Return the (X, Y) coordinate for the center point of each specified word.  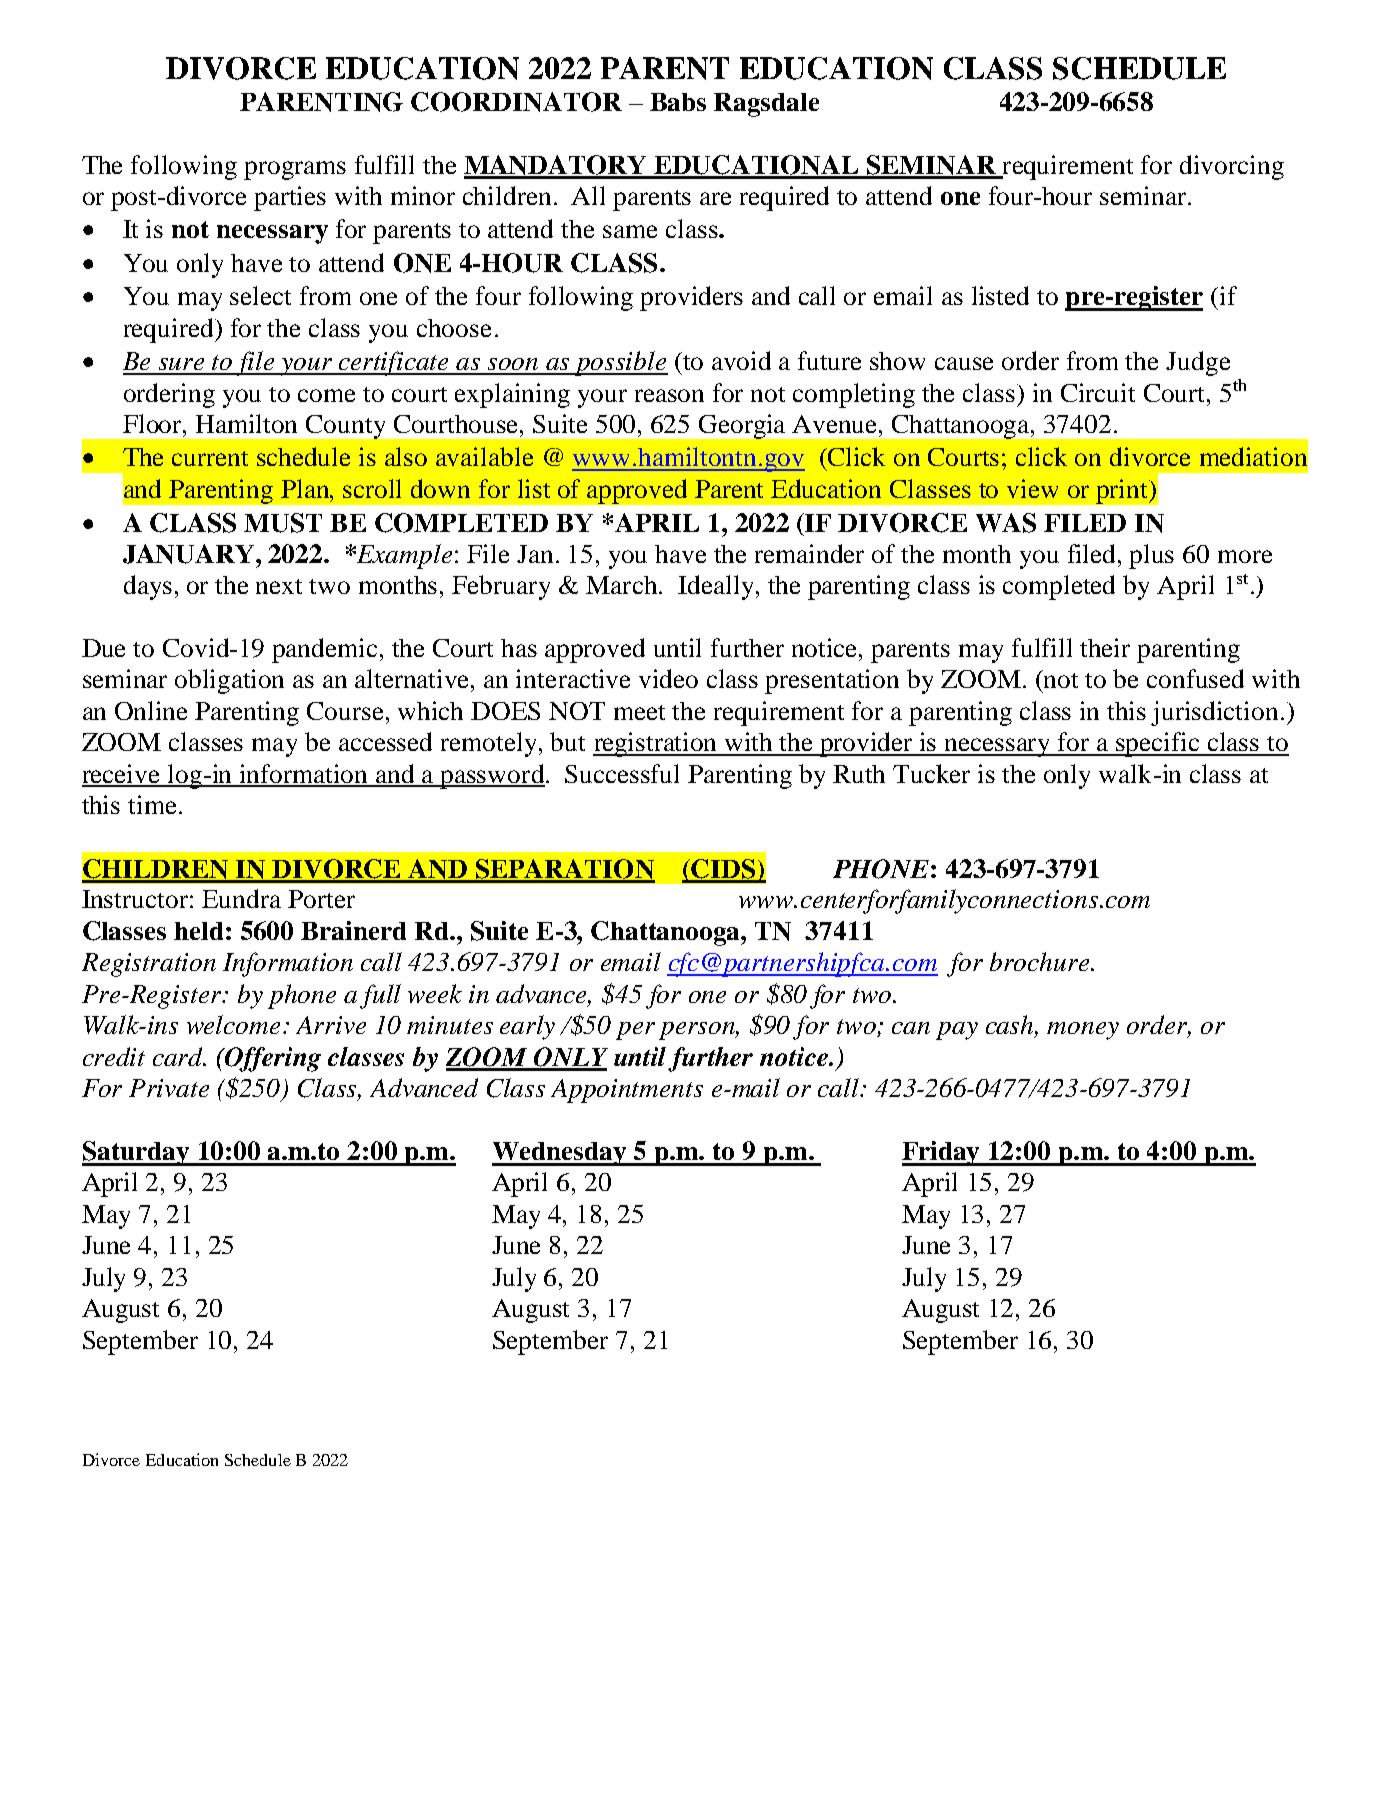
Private (169, 1088)
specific (1158, 744)
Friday (942, 1153)
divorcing (1232, 167)
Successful (622, 773)
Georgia (742, 426)
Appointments (627, 1091)
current (210, 458)
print (1123, 491)
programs (295, 170)
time (152, 804)
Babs (678, 102)
